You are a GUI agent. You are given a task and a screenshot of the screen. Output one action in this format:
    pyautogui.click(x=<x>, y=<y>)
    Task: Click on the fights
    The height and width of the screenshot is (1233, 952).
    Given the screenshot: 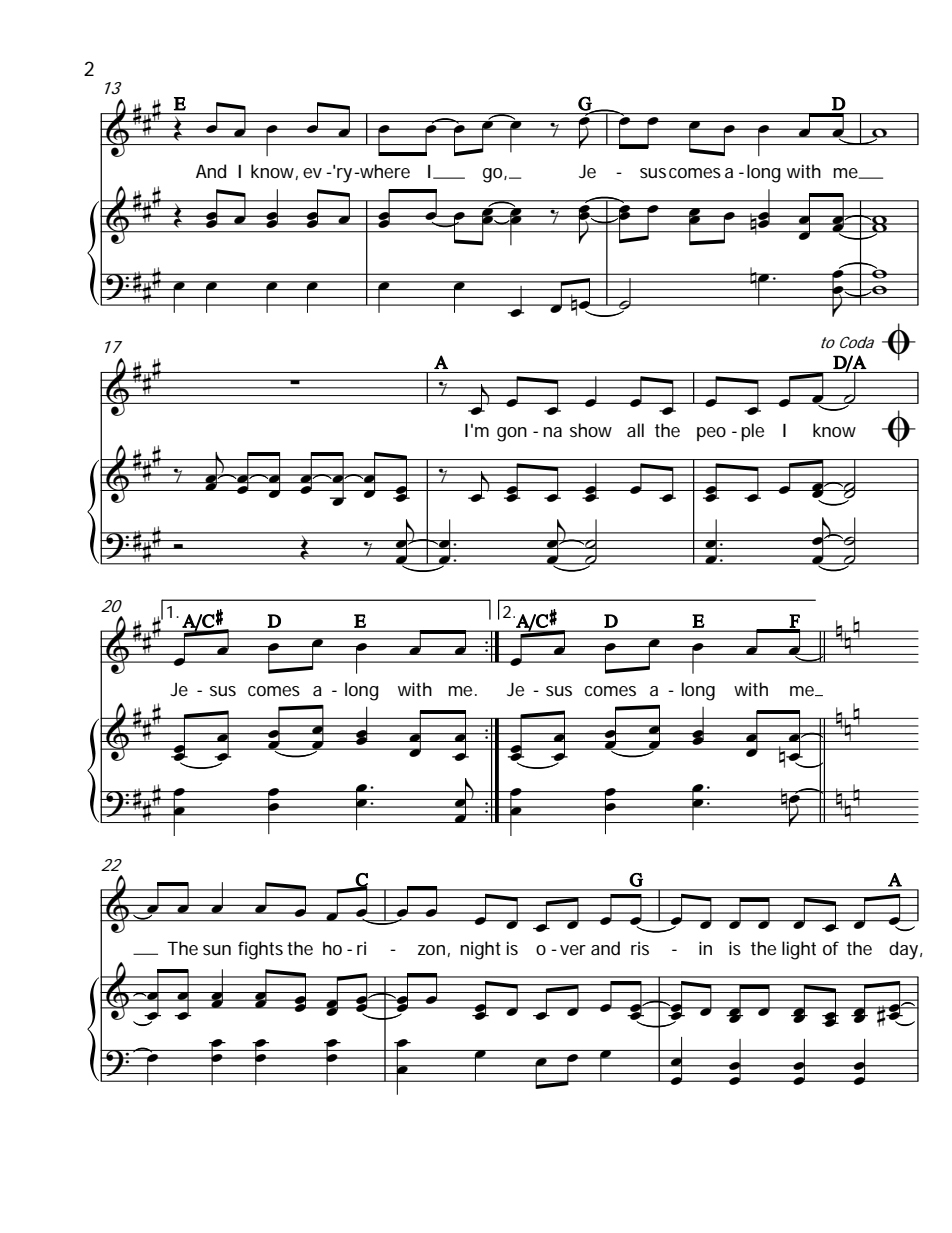 What is the action you would take?
    pyautogui.click(x=260, y=950)
